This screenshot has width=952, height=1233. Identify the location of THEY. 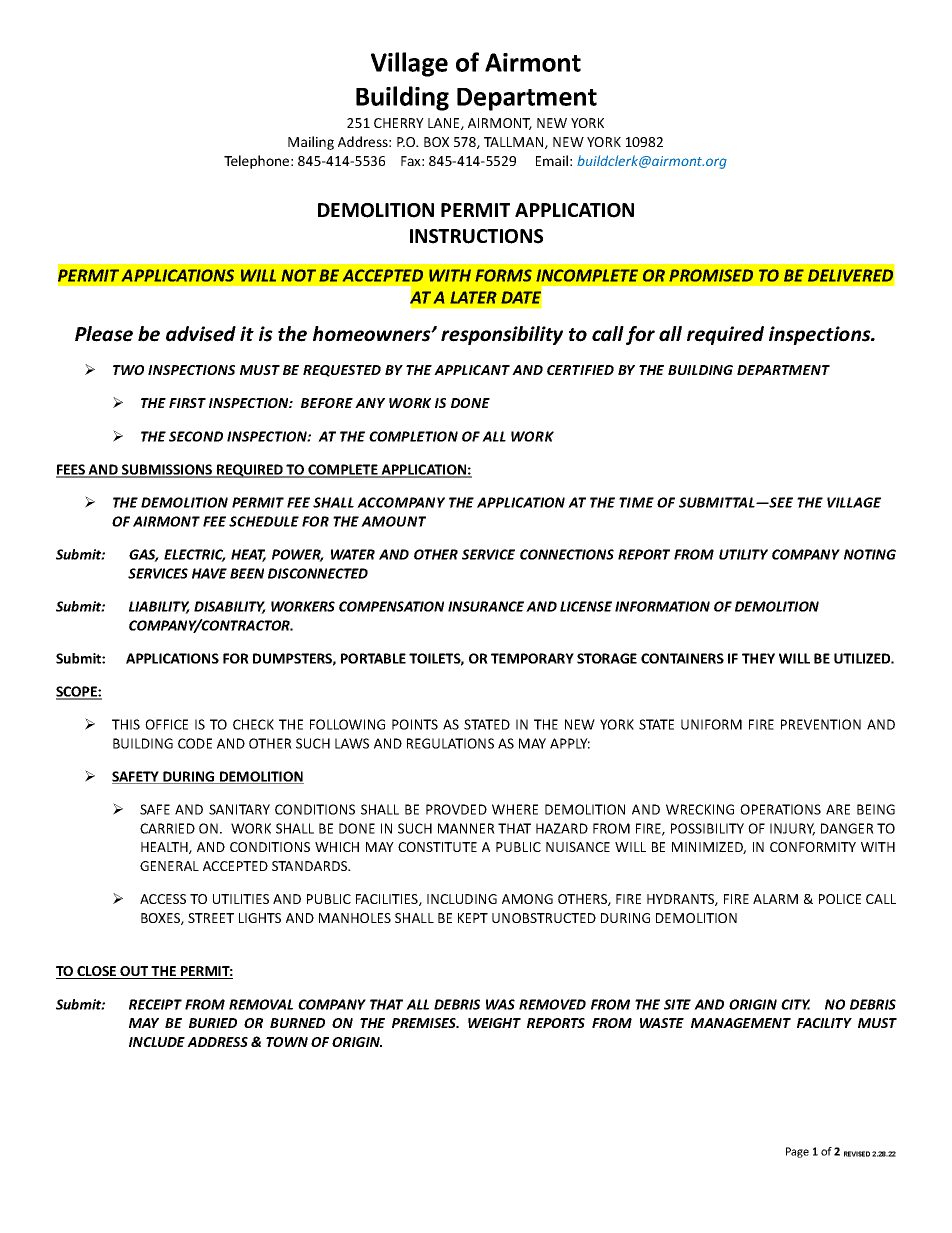
(758, 658).
